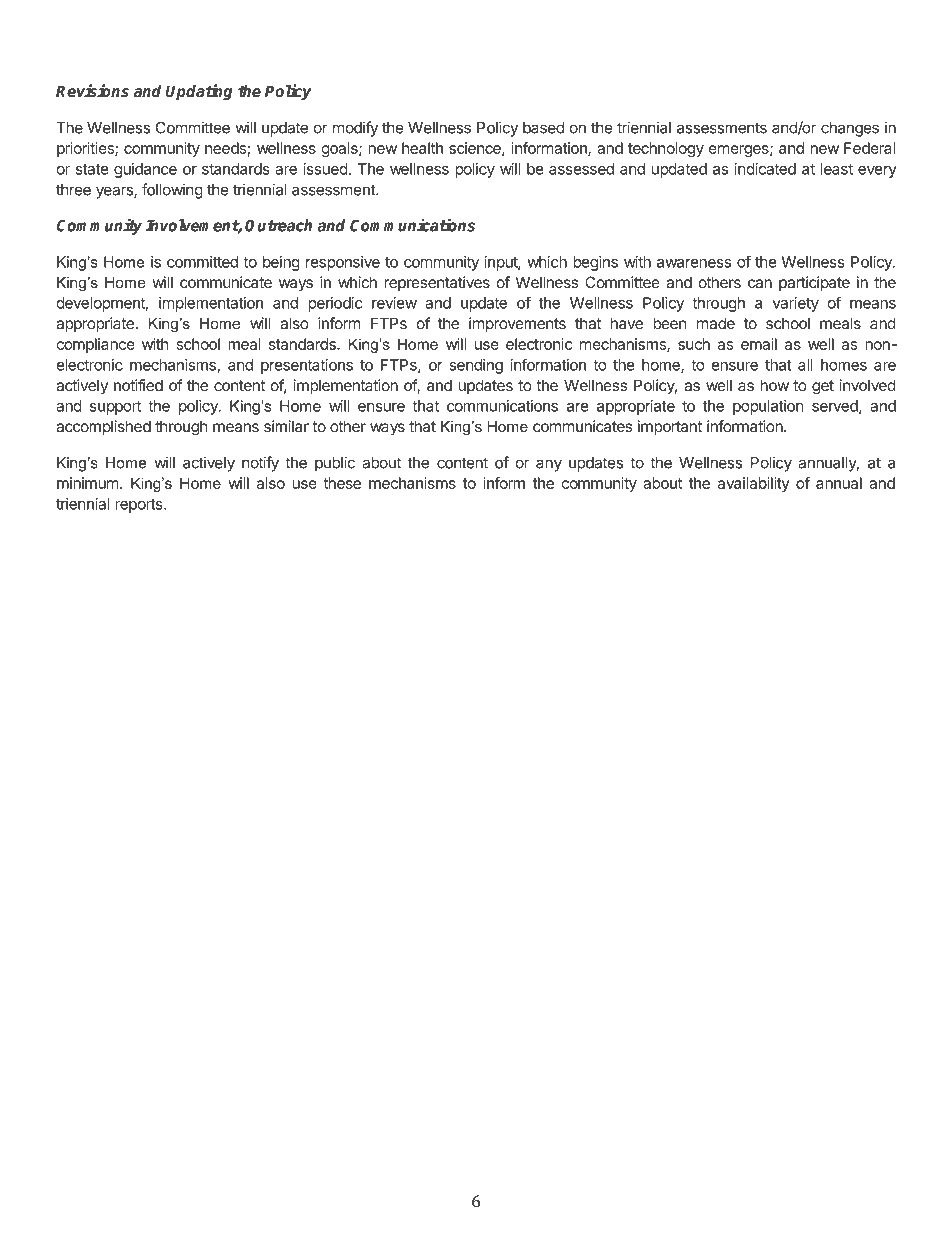 The height and width of the screenshot is (1233, 952). I want to click on Outreach, so click(278, 225).
